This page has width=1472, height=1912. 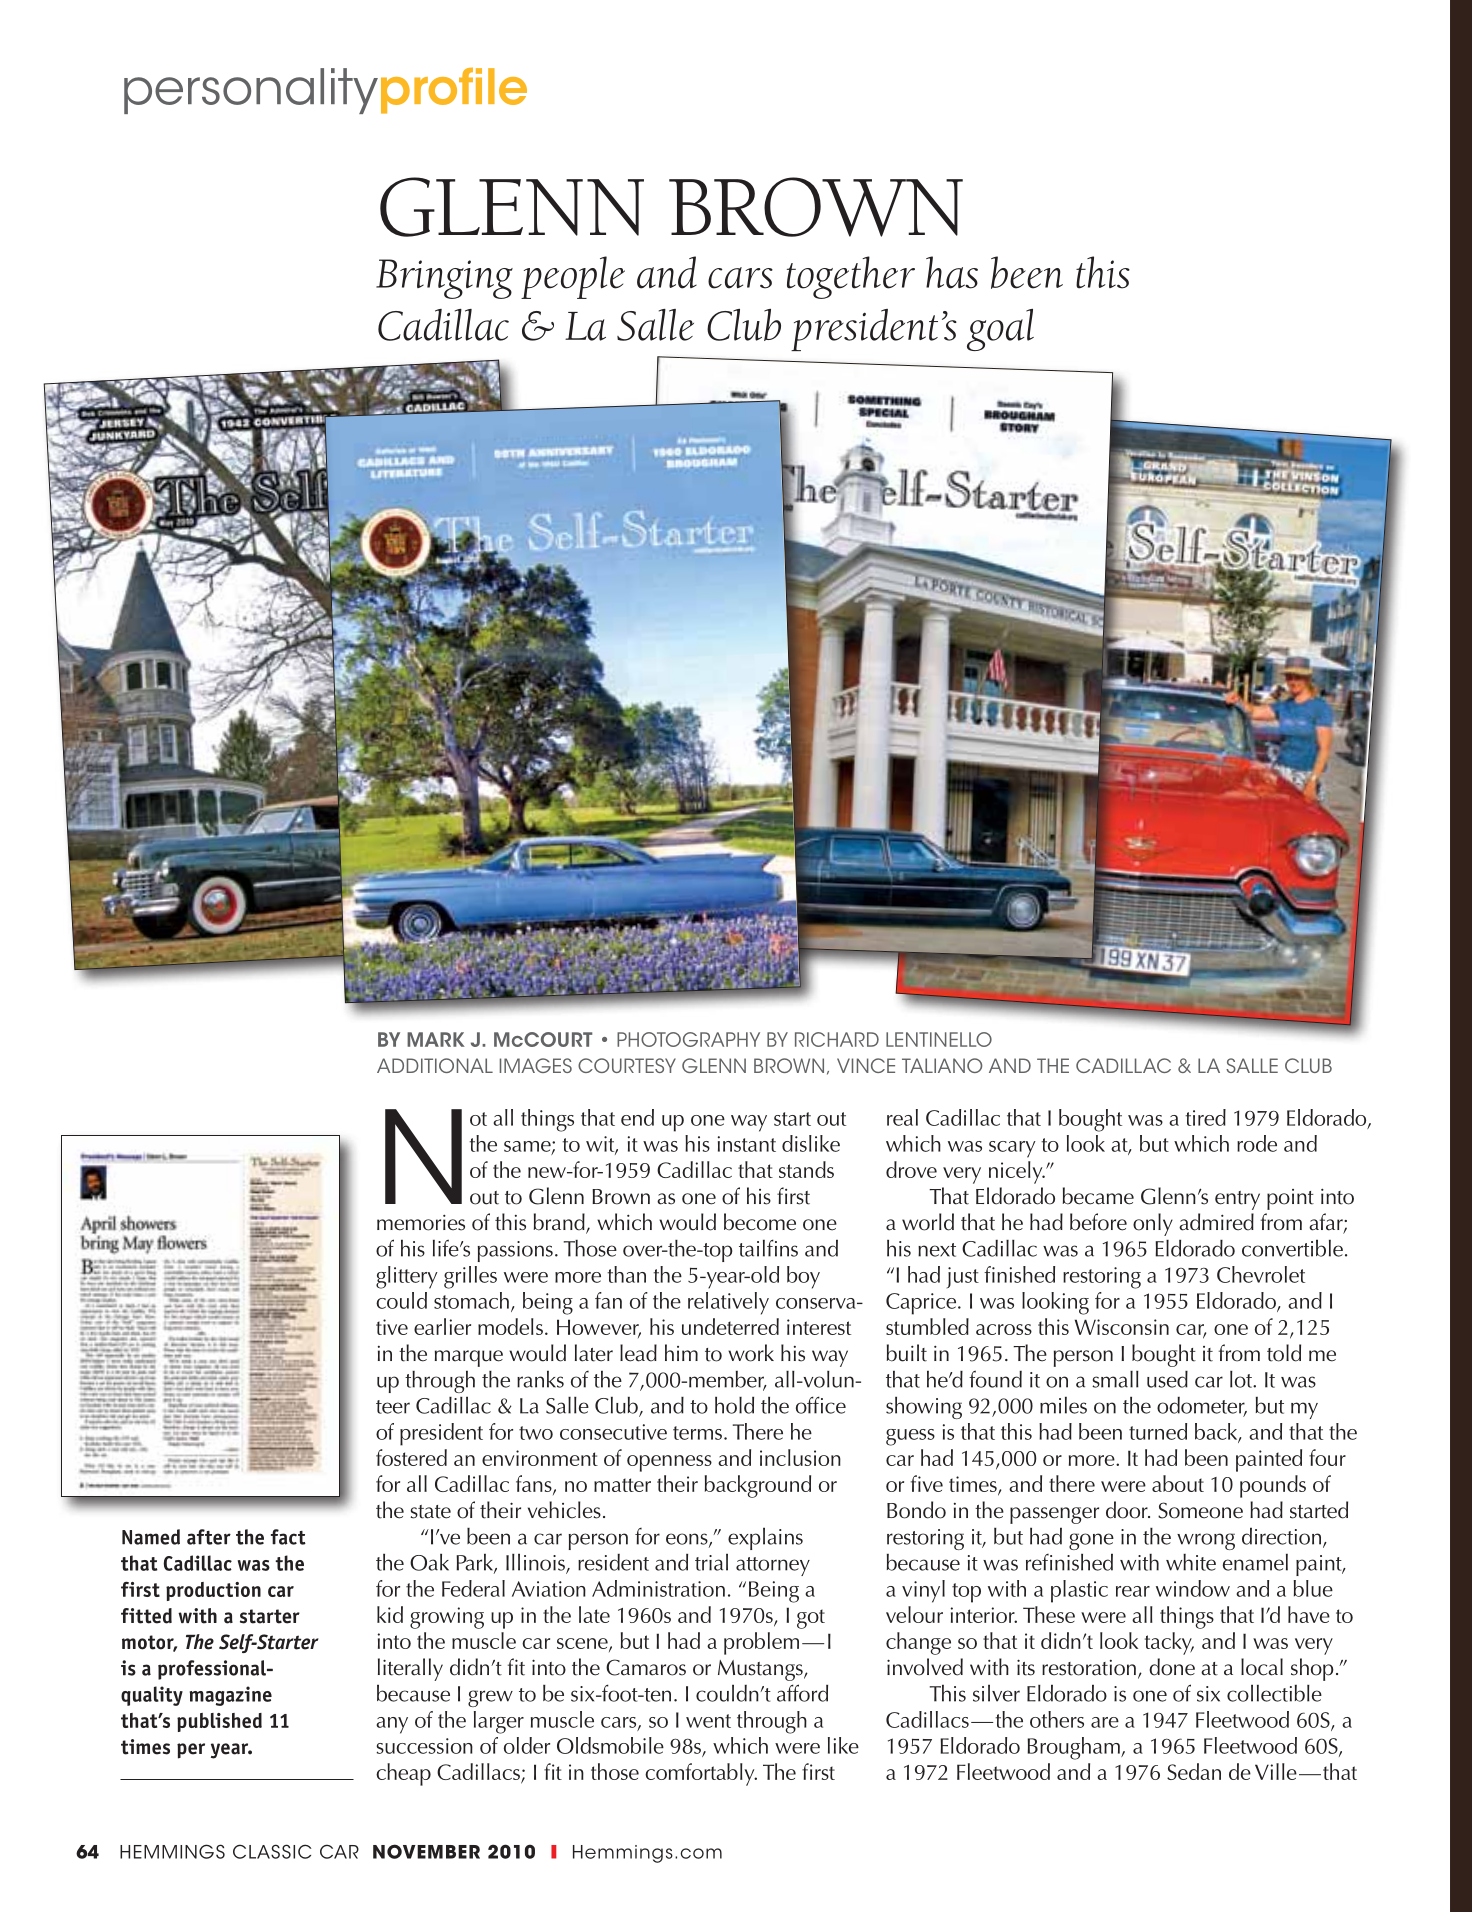 I want to click on tired, so click(x=1205, y=1117).
